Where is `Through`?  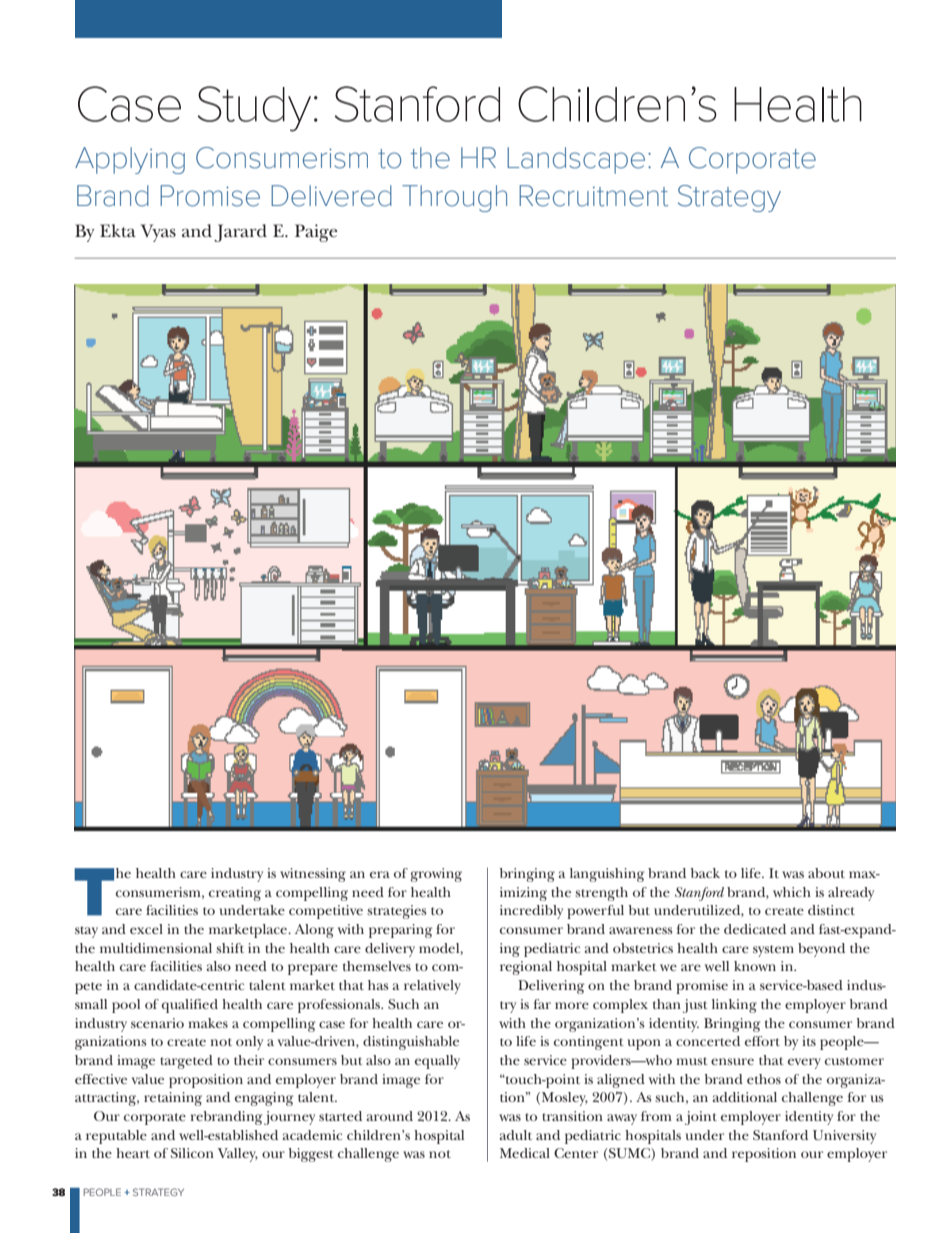
Through is located at coordinates (454, 198).
